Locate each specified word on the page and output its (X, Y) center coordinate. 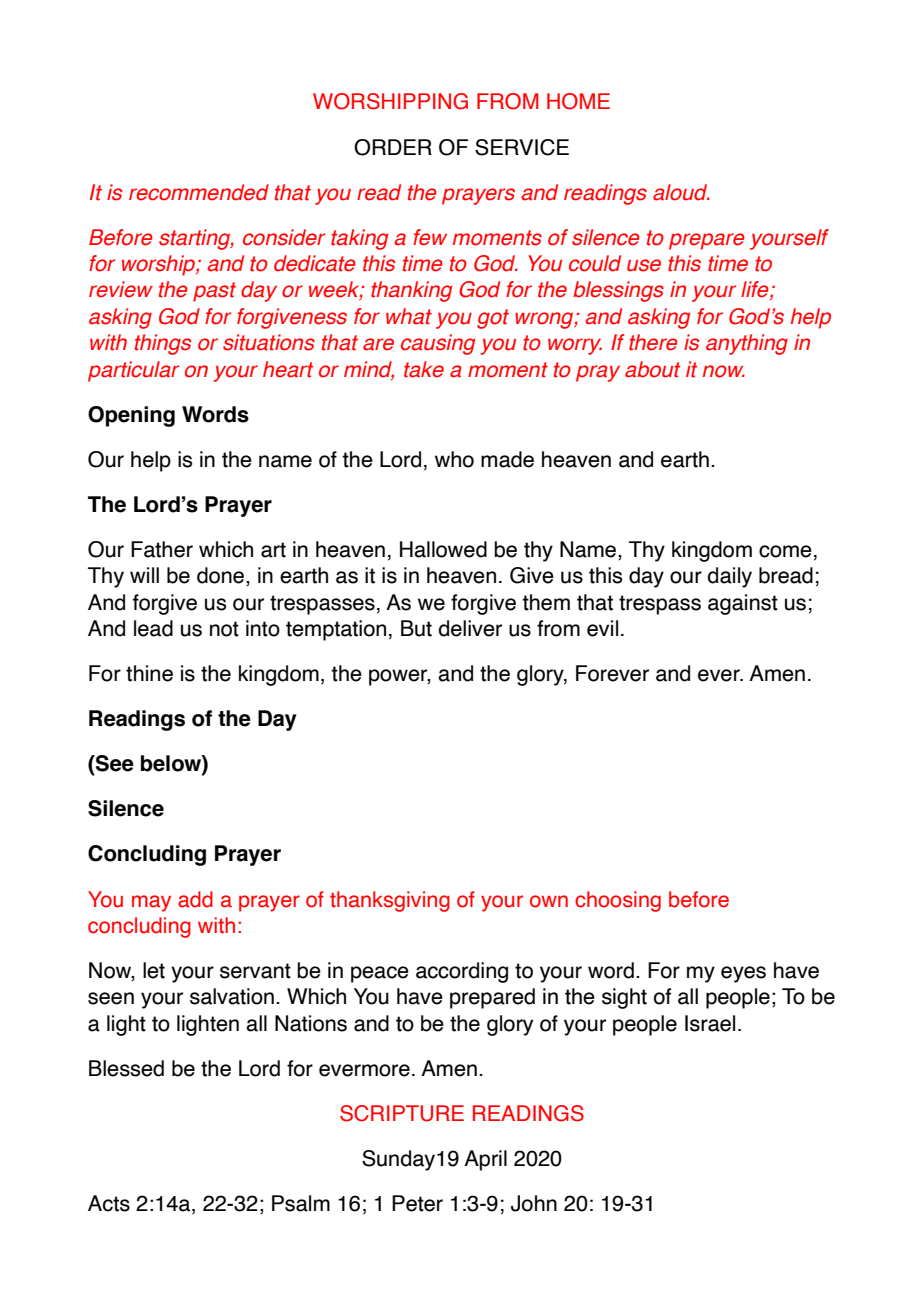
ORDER (393, 147)
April (485, 1160)
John (534, 1203)
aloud (681, 192)
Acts (109, 1203)
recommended (199, 192)
